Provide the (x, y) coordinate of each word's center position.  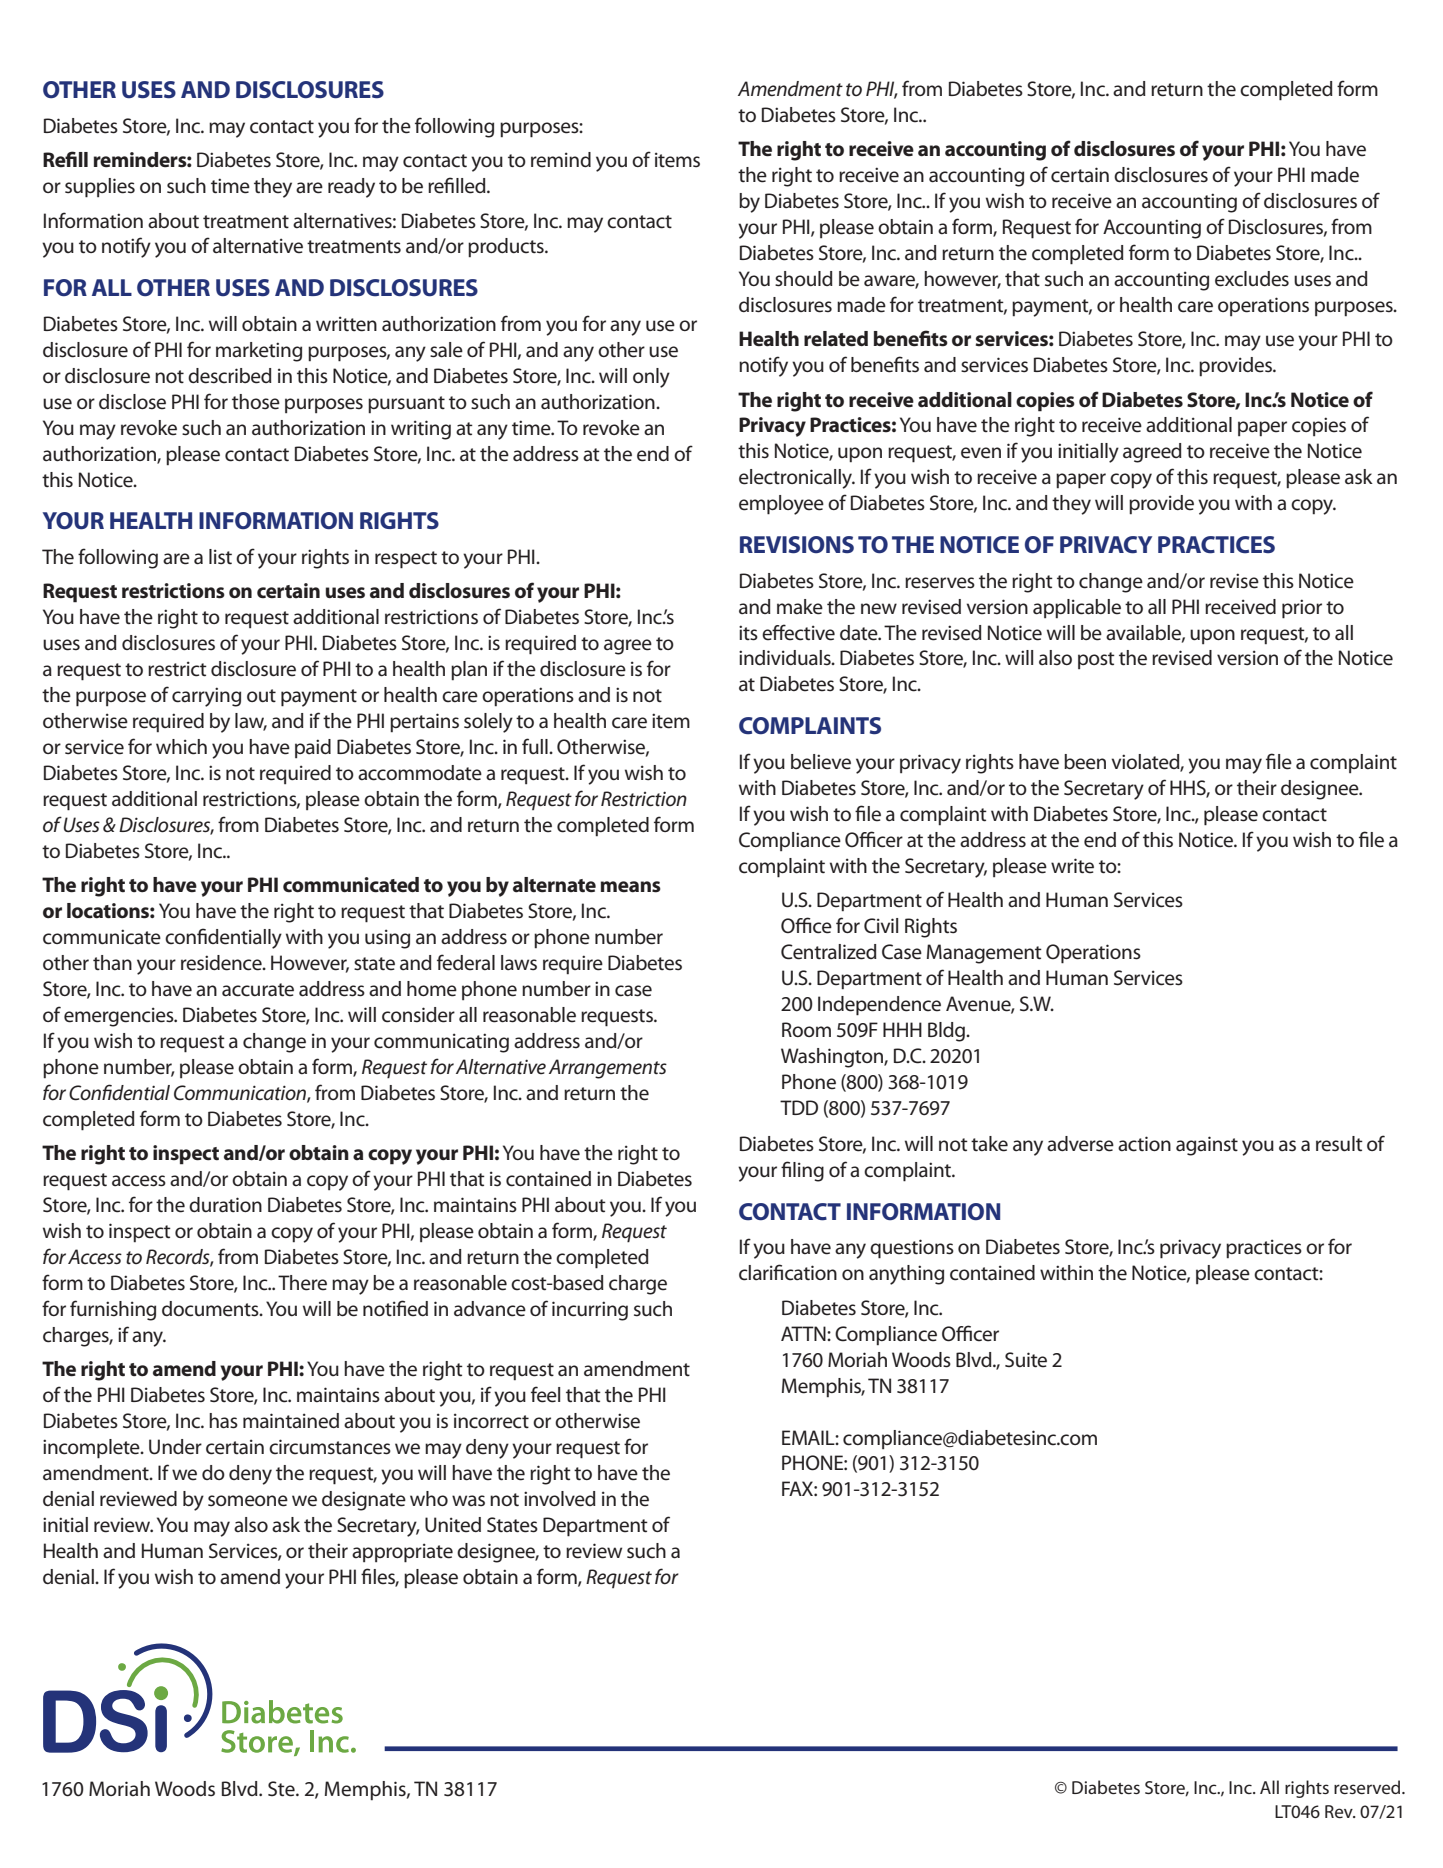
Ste (282, 1789)
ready (351, 188)
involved (560, 1499)
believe (821, 762)
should (804, 279)
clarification (788, 1272)
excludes (1252, 279)
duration (225, 1205)
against (1207, 1146)
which (181, 747)
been (1085, 762)
